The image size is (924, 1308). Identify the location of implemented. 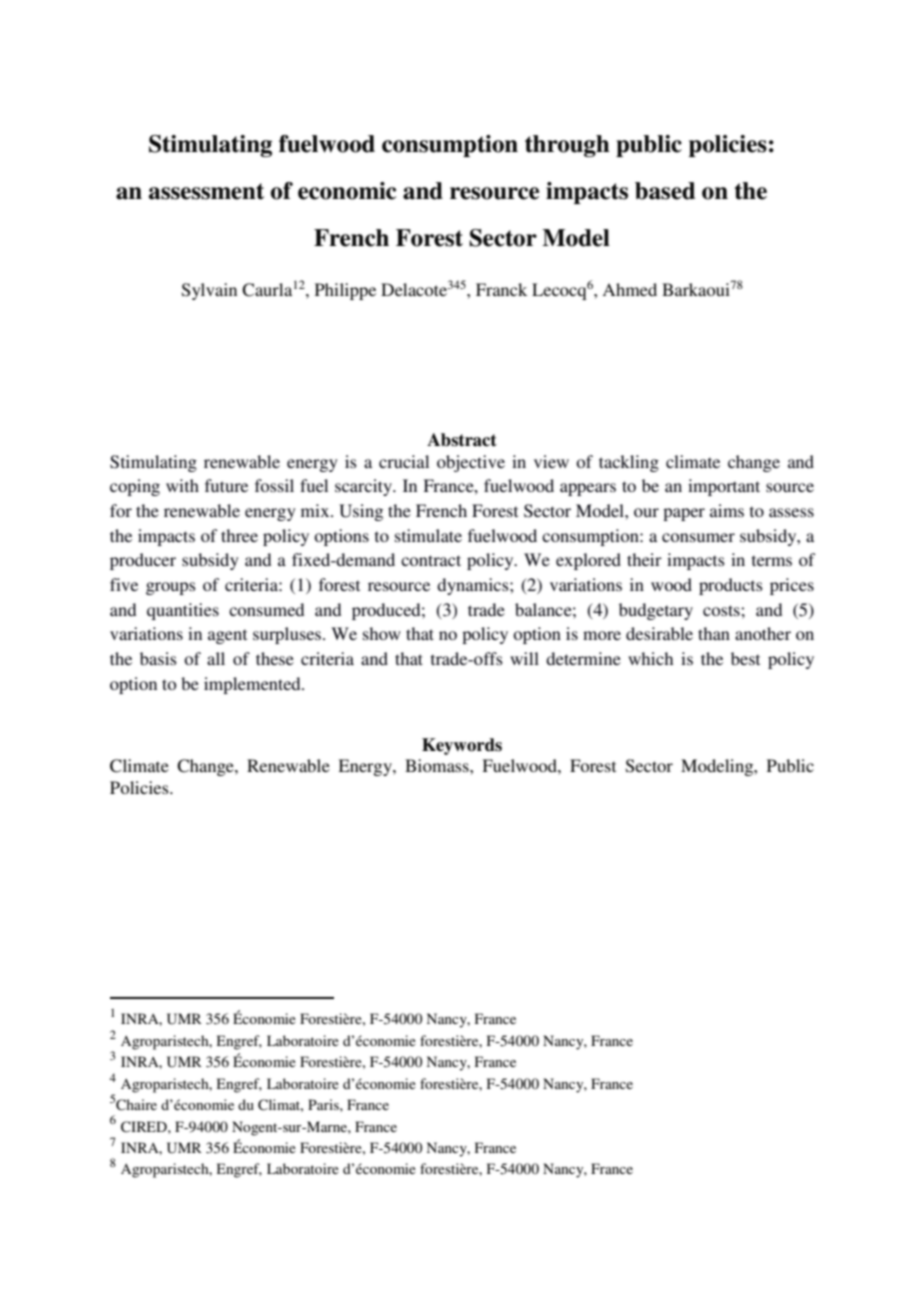
(253, 685).
